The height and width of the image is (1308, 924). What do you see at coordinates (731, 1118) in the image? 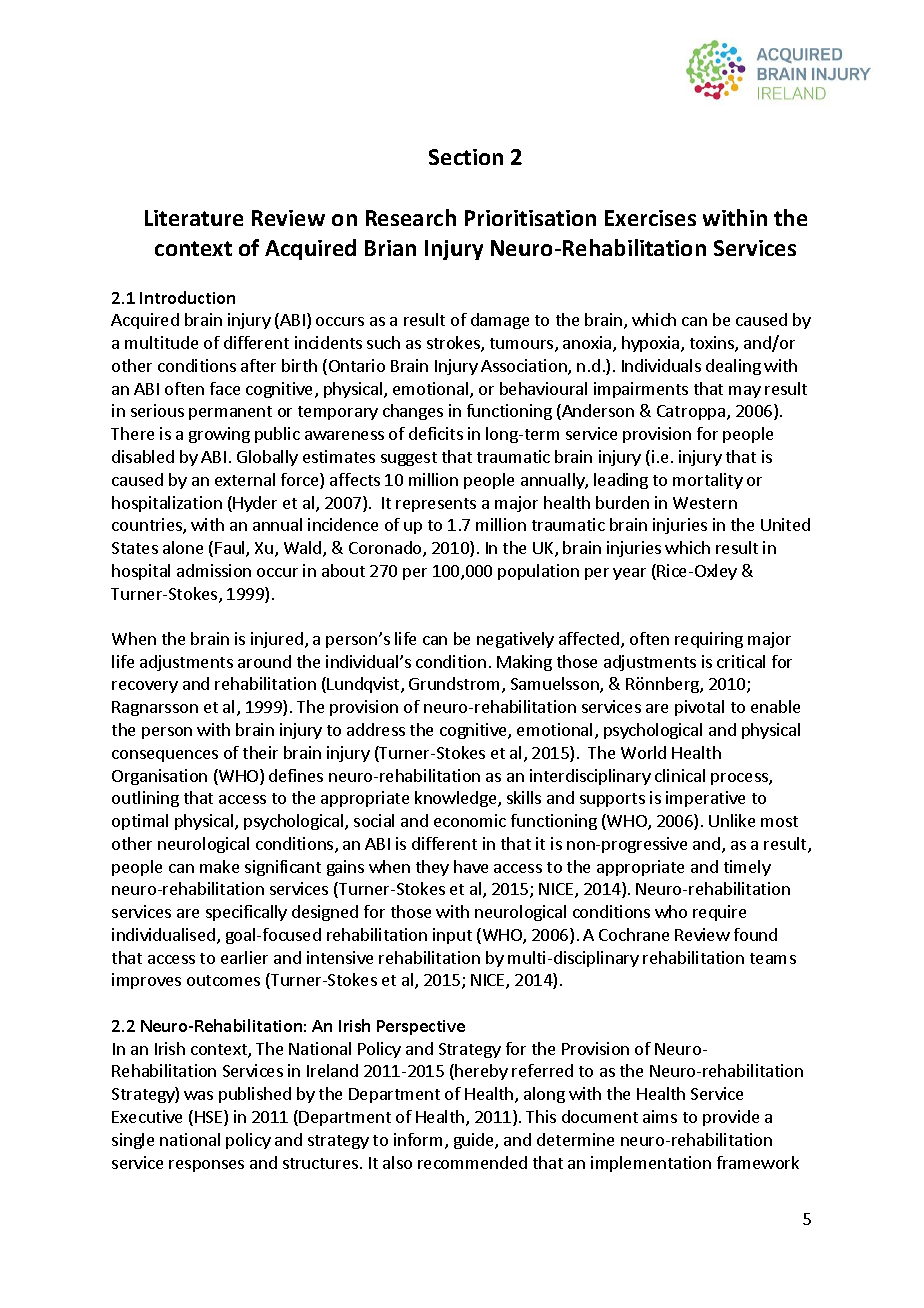
I see `provide` at bounding box center [731, 1118].
